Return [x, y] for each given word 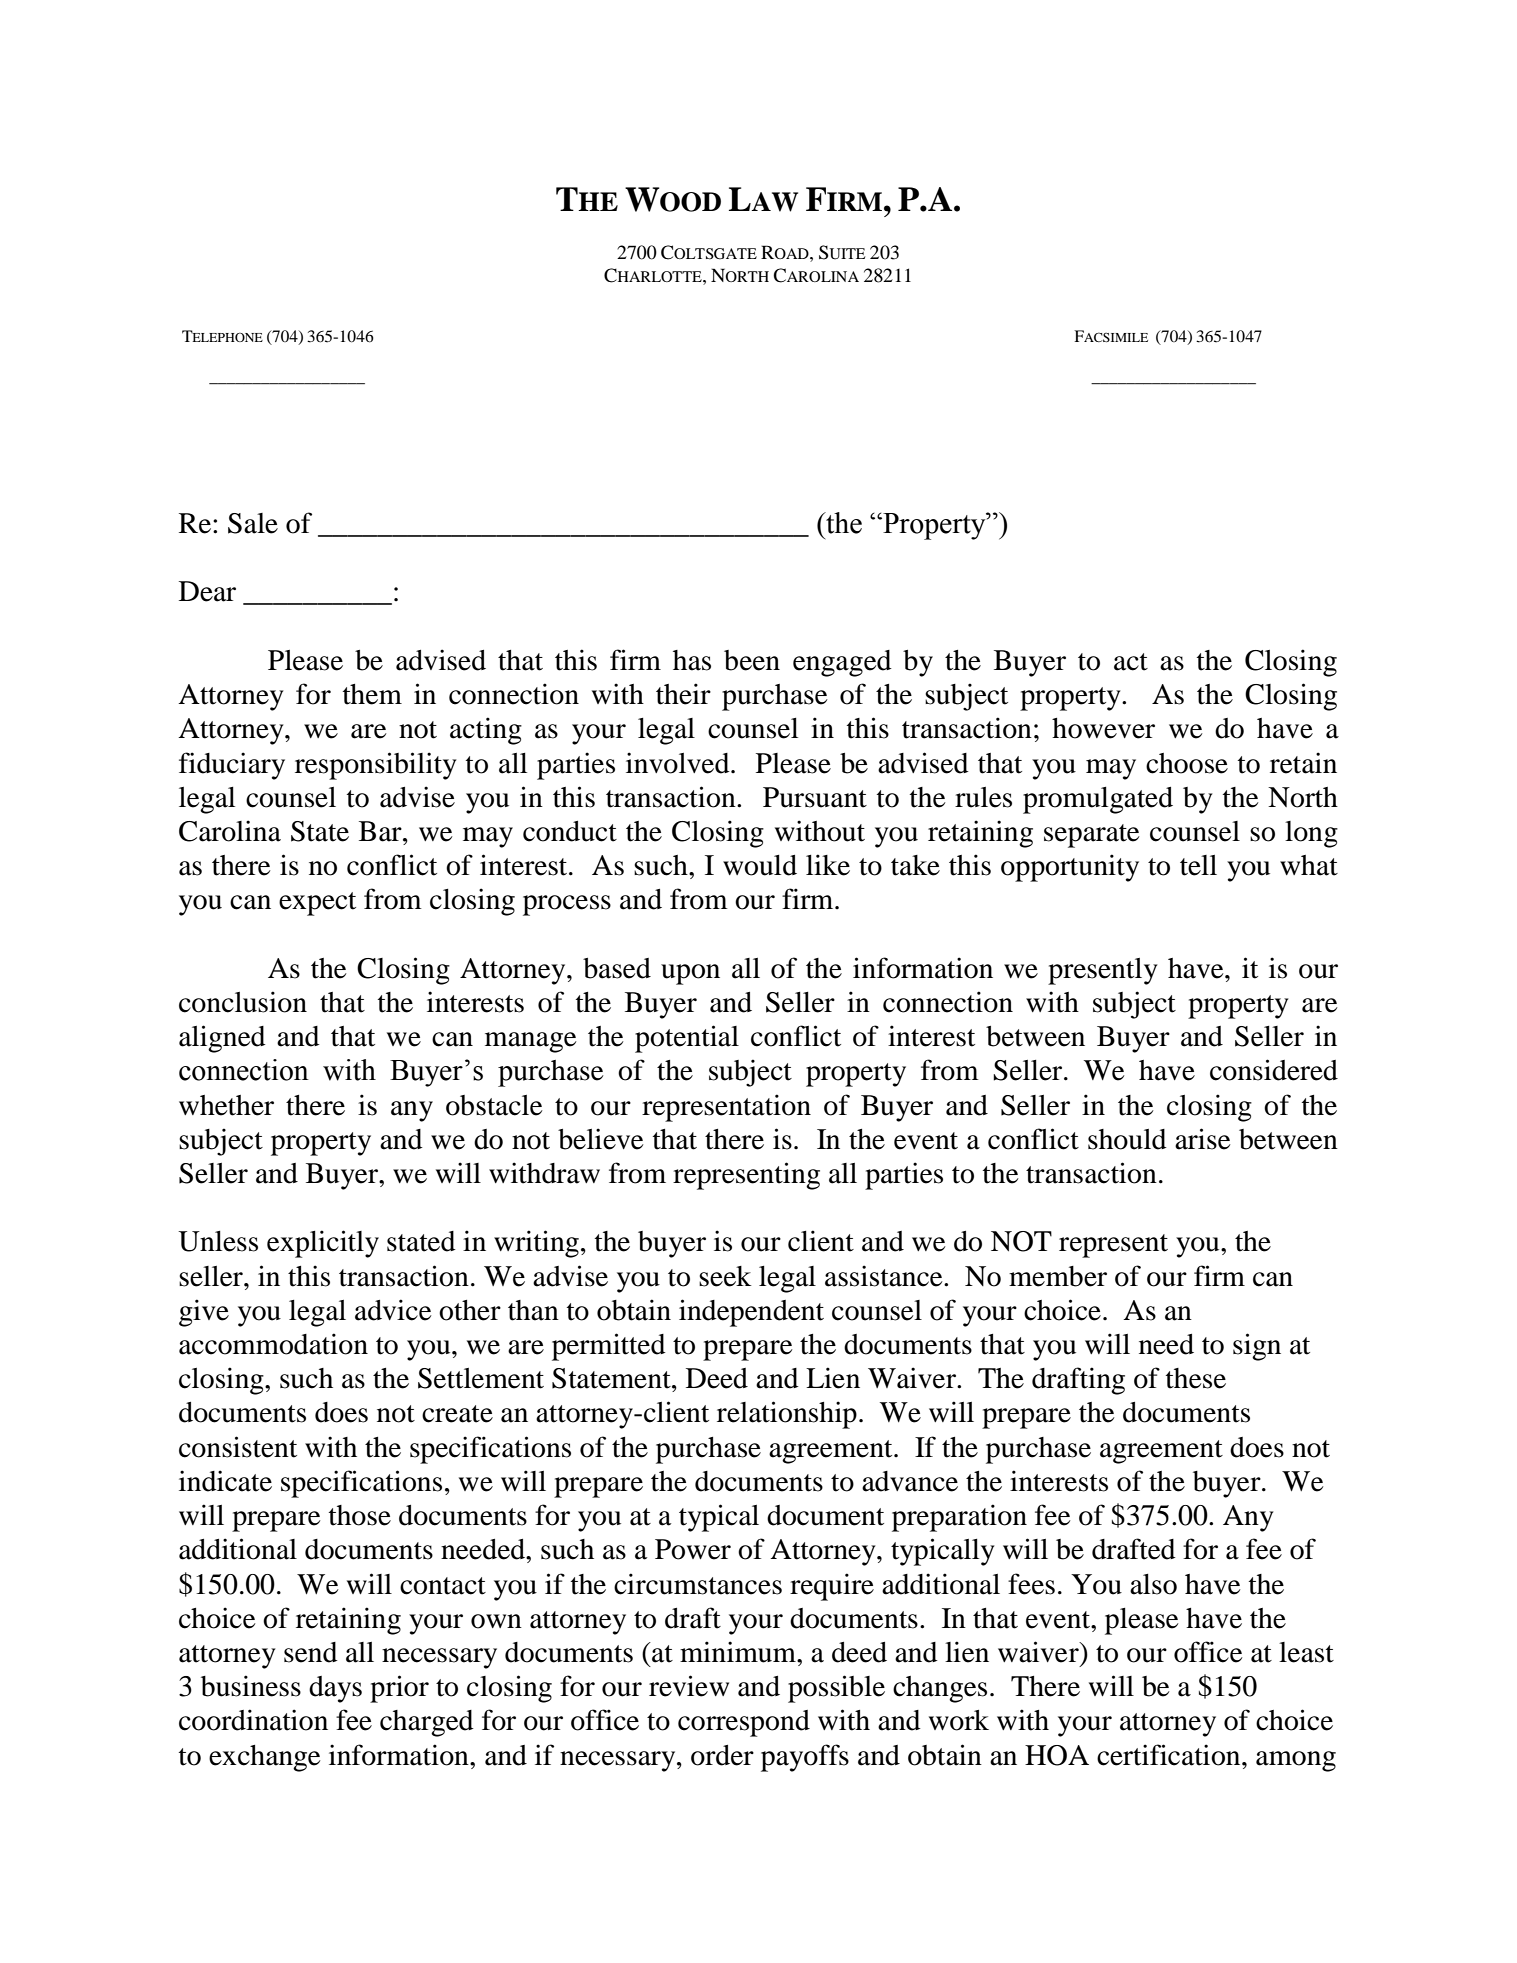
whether [226, 1105]
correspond [744, 1723]
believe [601, 1139]
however [1103, 728]
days [335, 1689]
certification [1170, 1755]
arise [1203, 1139]
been [752, 660]
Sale [253, 523]
